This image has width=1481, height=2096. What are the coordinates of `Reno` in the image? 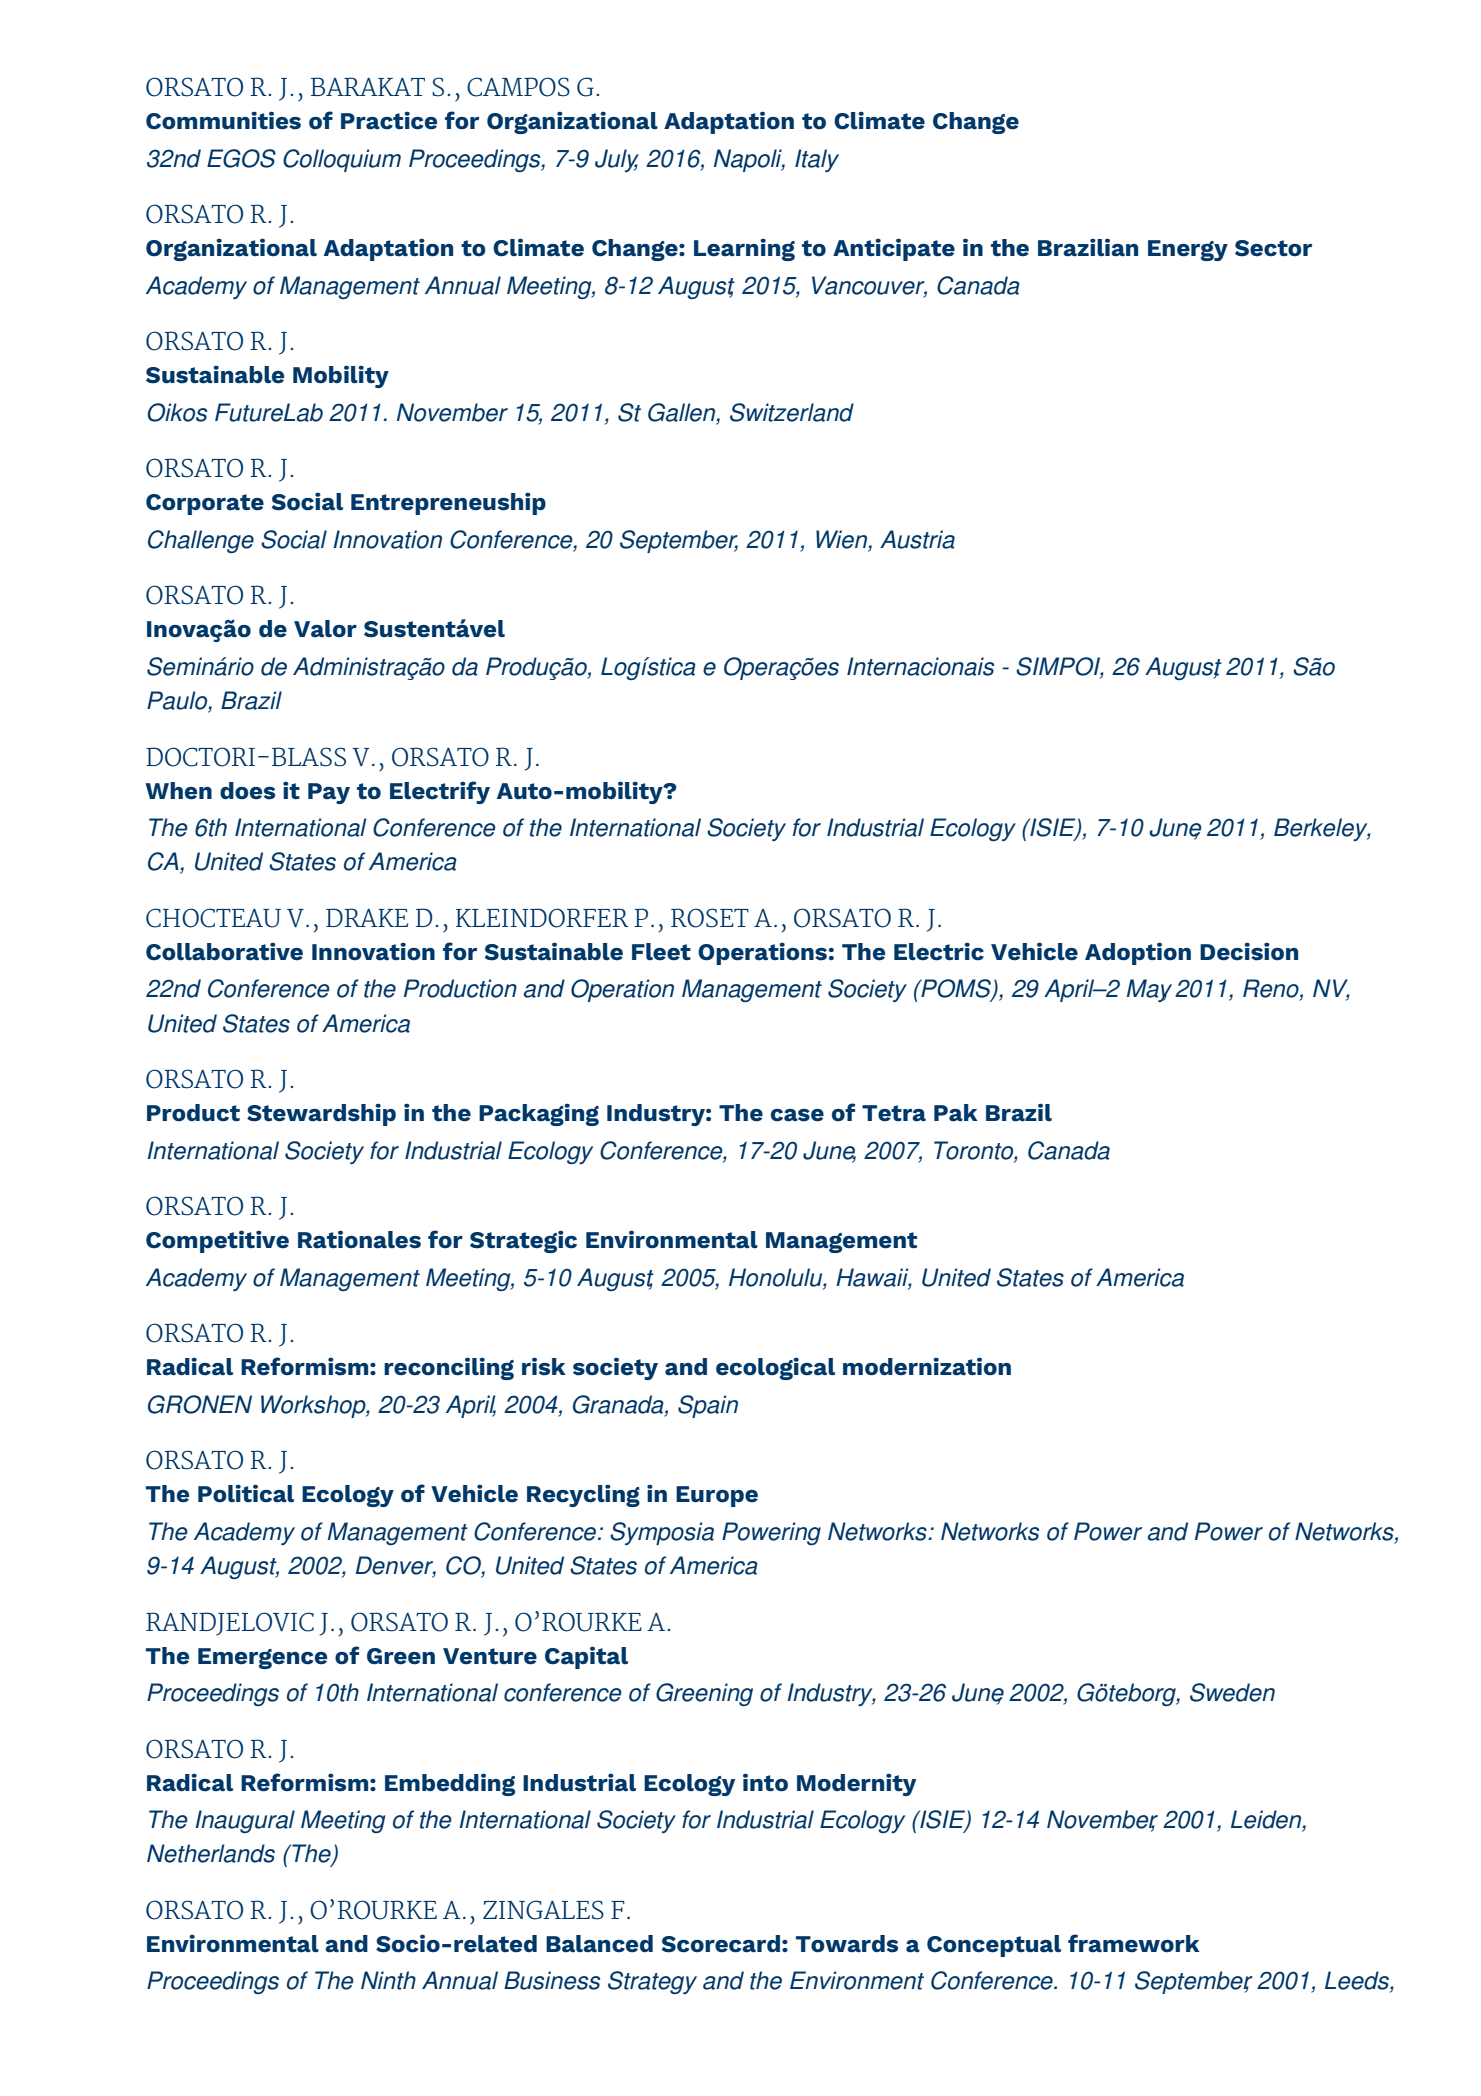 It's located at (1272, 989).
